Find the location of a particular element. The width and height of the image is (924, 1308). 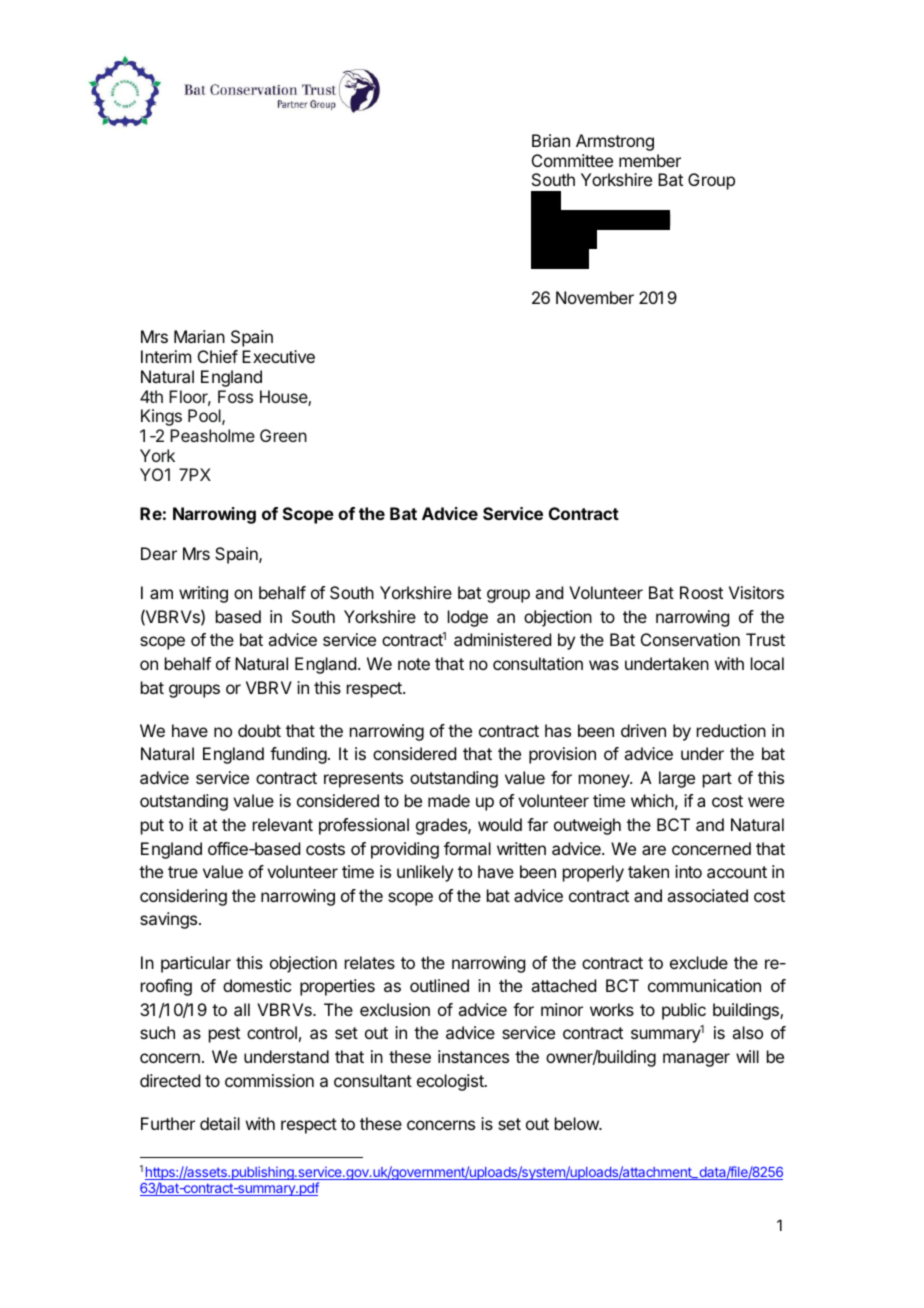

detail is located at coordinates (220, 1123).
